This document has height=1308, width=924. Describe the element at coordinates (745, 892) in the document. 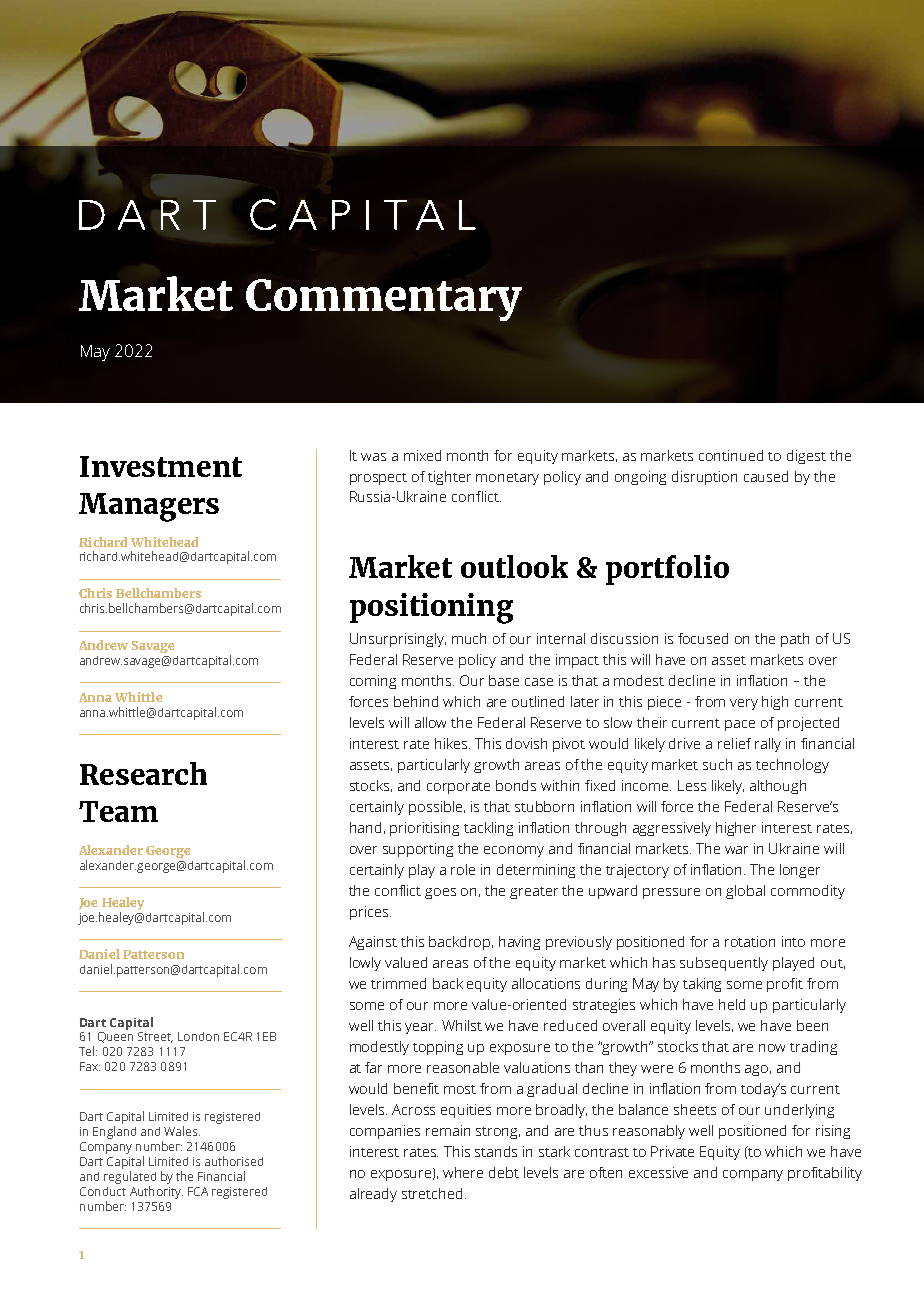

I see `global` at that location.
